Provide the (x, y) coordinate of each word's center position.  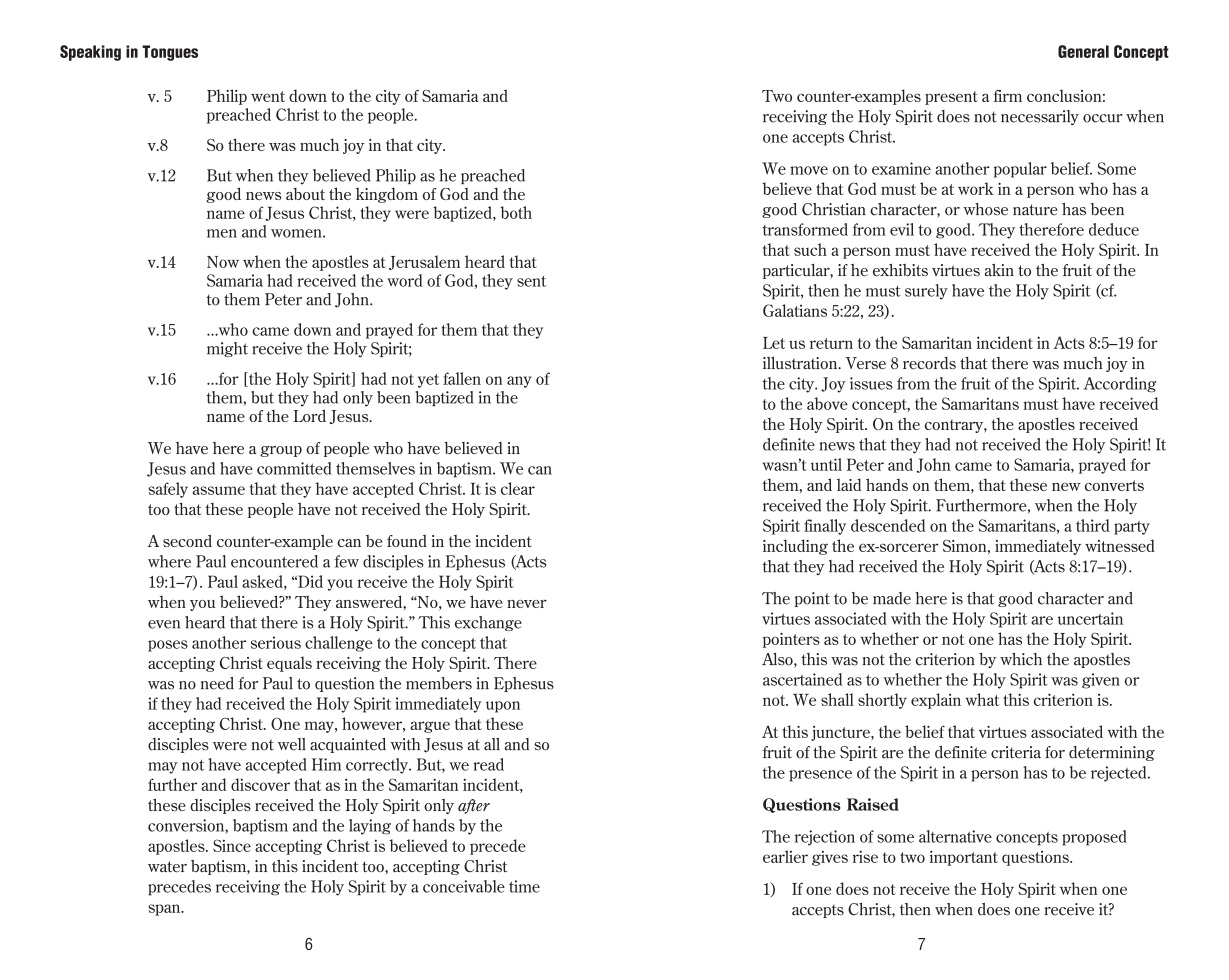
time (524, 886)
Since (232, 845)
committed (294, 468)
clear (518, 488)
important (964, 858)
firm (1007, 96)
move (809, 170)
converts (1114, 485)
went (268, 96)
